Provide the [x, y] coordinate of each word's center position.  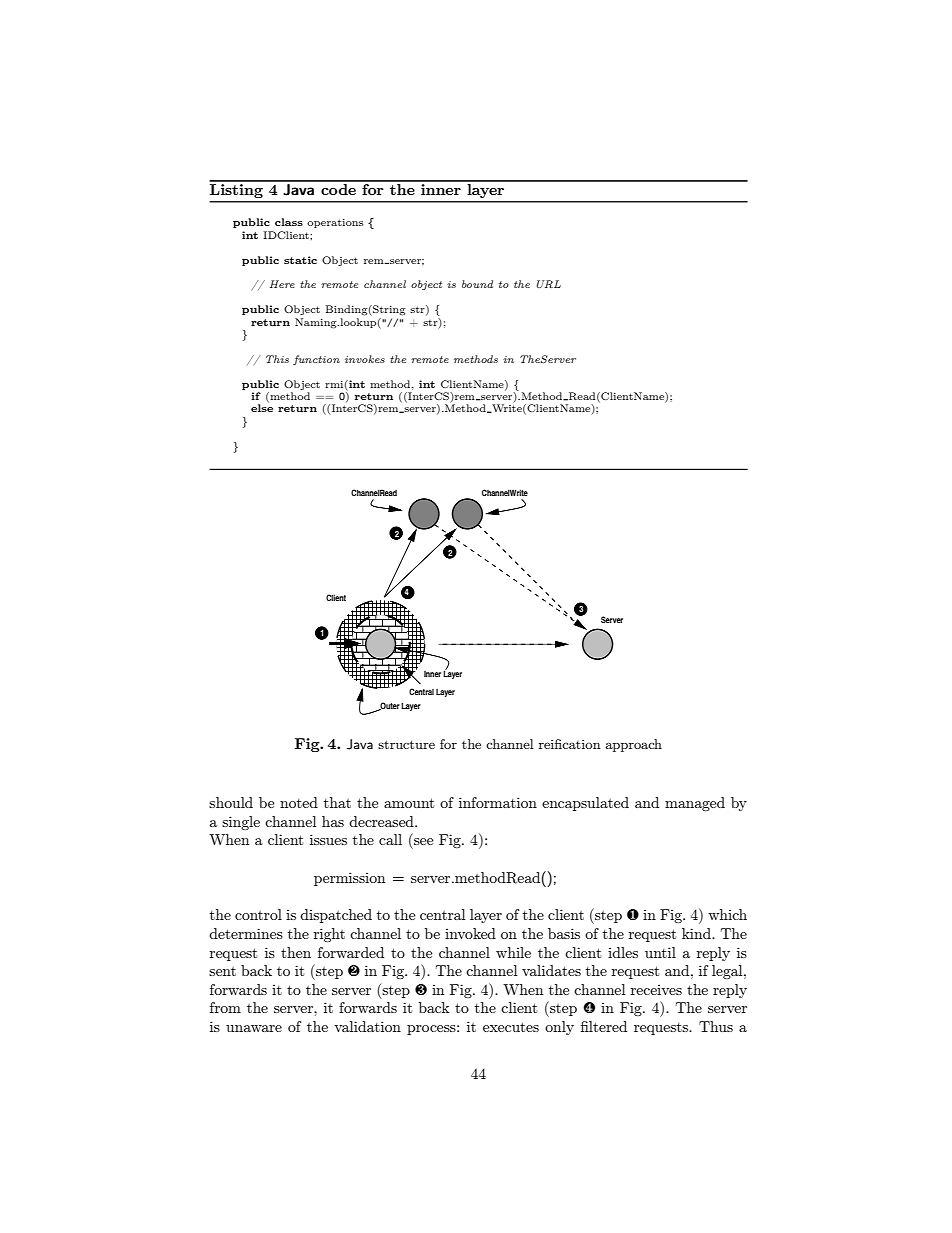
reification [569, 744]
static [300, 260]
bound [477, 284]
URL [549, 284]
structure [406, 744]
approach [634, 745]
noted [299, 802]
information [498, 802]
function [316, 360]
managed [695, 804]
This [277, 359]
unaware [254, 1028]
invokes [365, 359]
